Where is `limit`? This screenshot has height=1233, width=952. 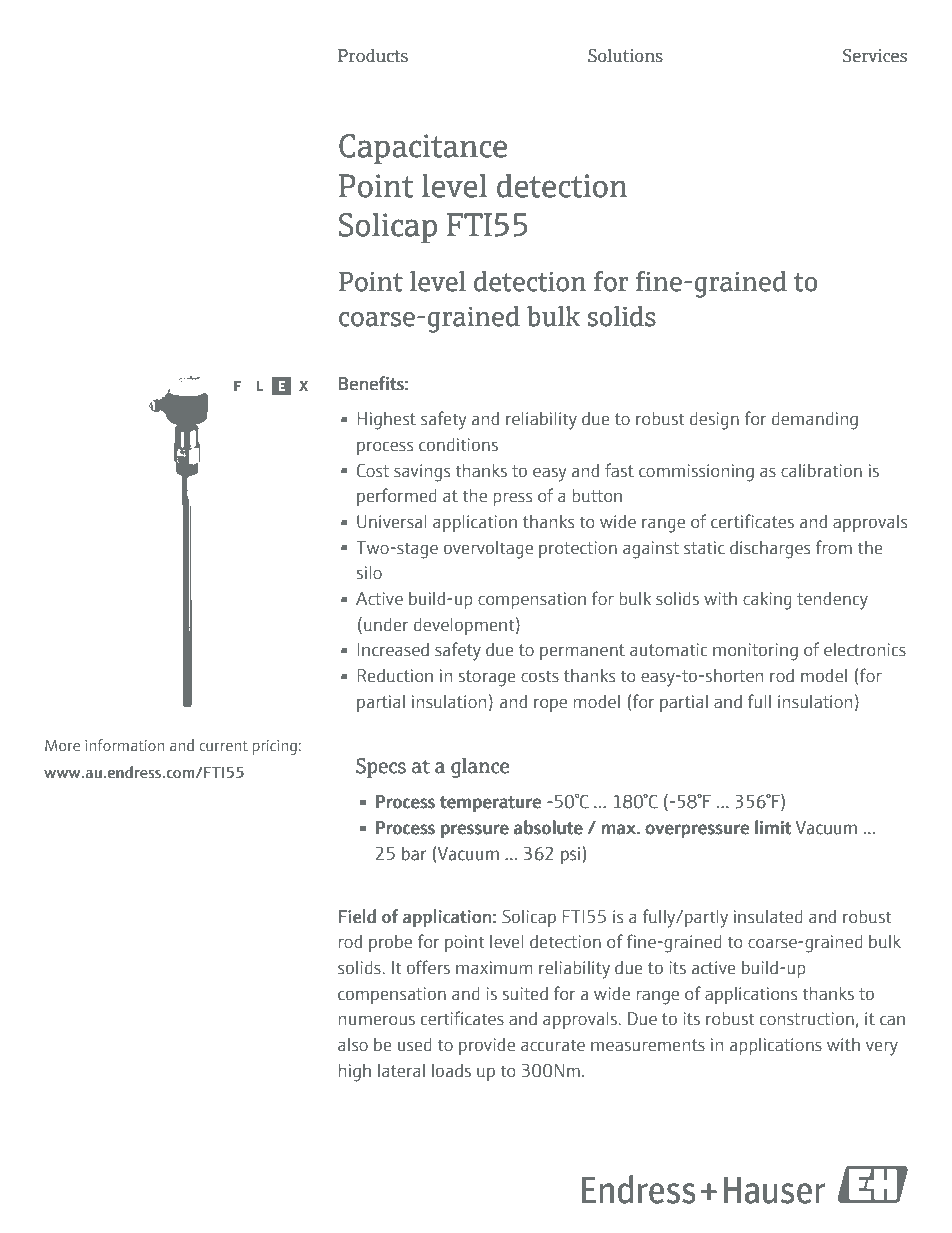 limit is located at coordinates (773, 827).
